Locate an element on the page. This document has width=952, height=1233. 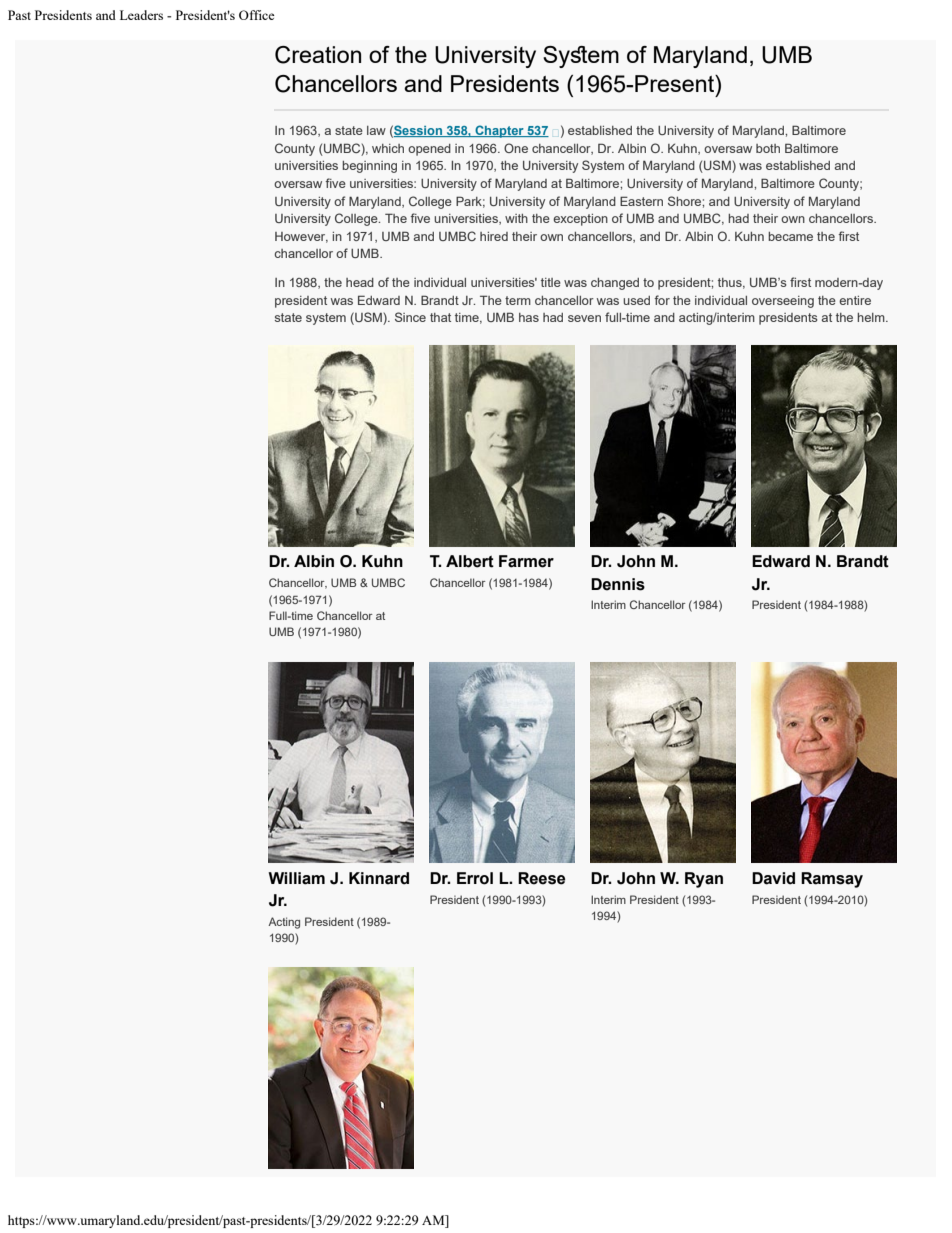
William is located at coordinates (296, 878).
